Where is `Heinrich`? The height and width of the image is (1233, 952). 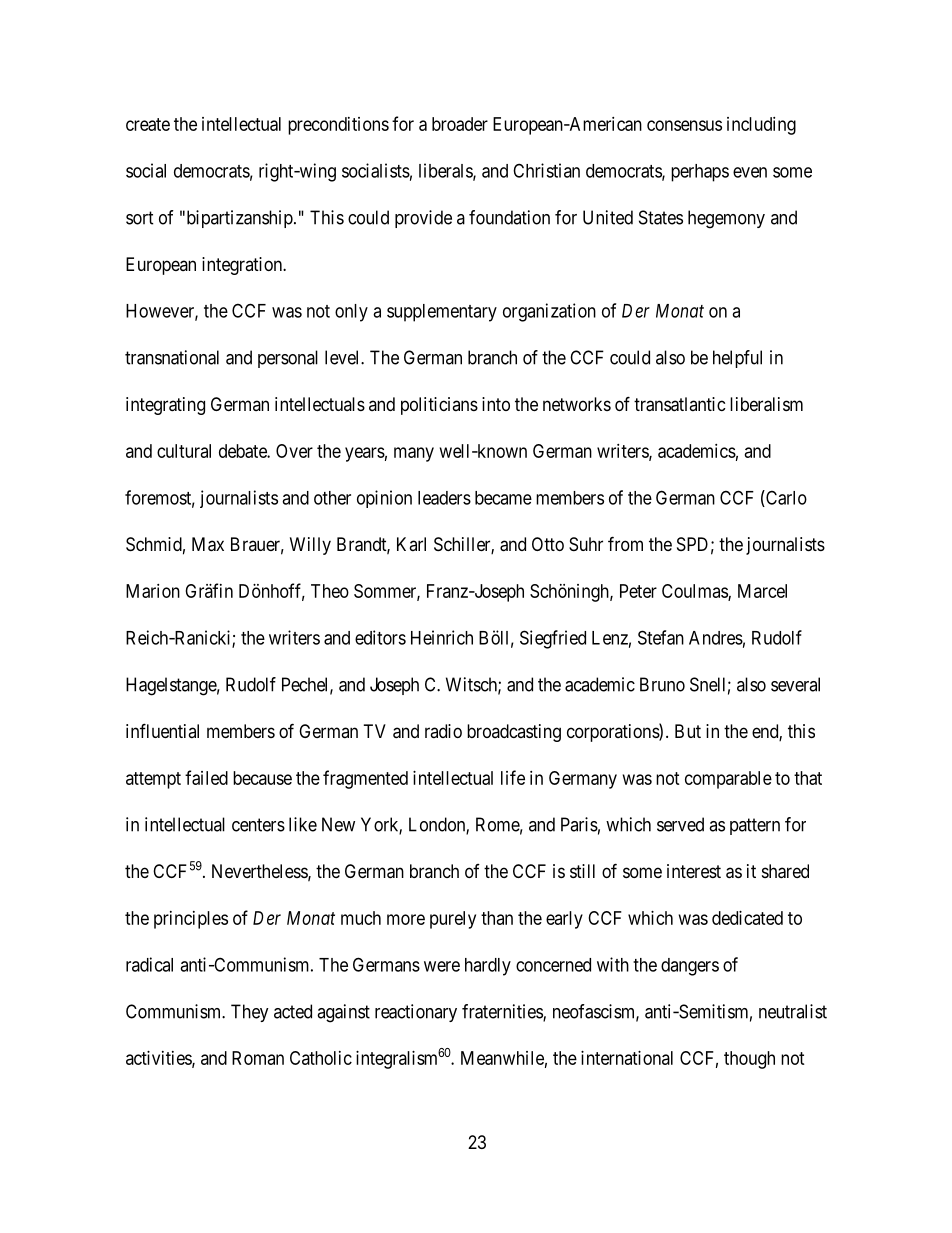
Heinrich is located at coordinates (442, 637).
